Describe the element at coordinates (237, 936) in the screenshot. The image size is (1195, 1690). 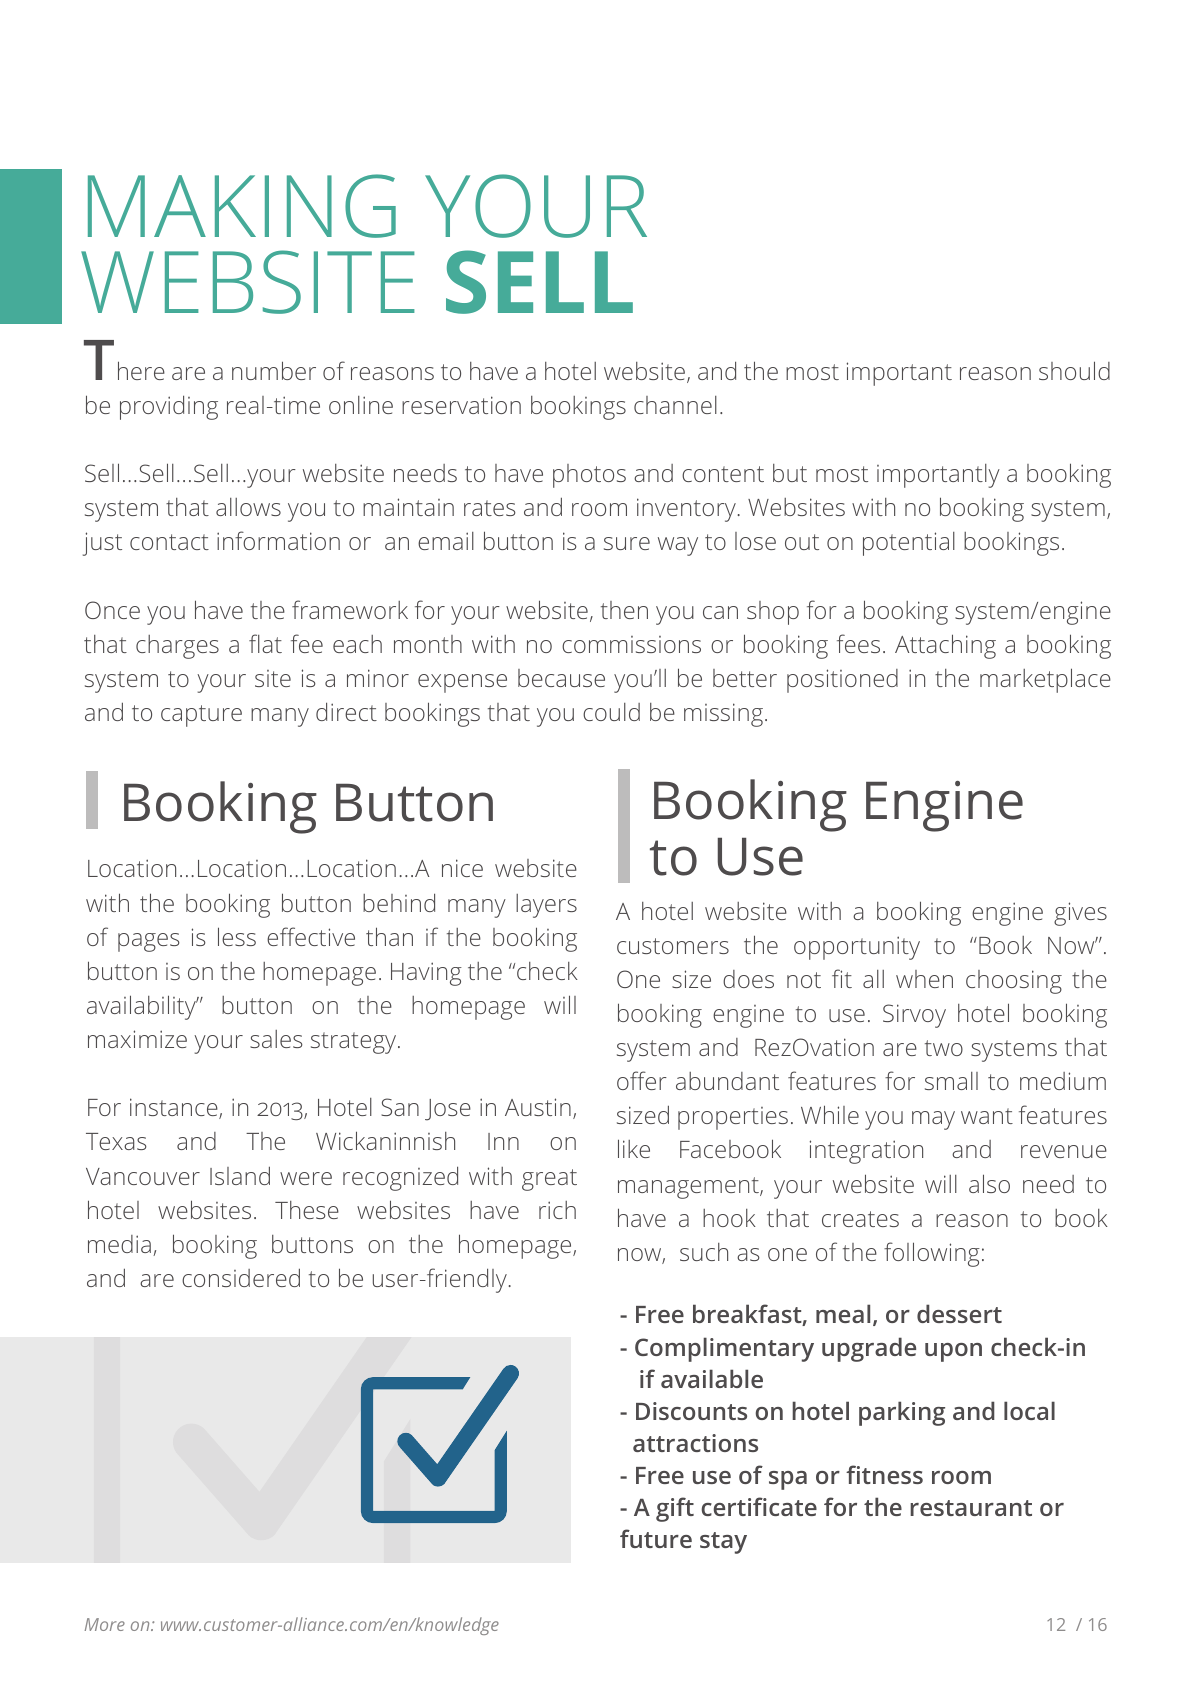
I see `less` at that location.
